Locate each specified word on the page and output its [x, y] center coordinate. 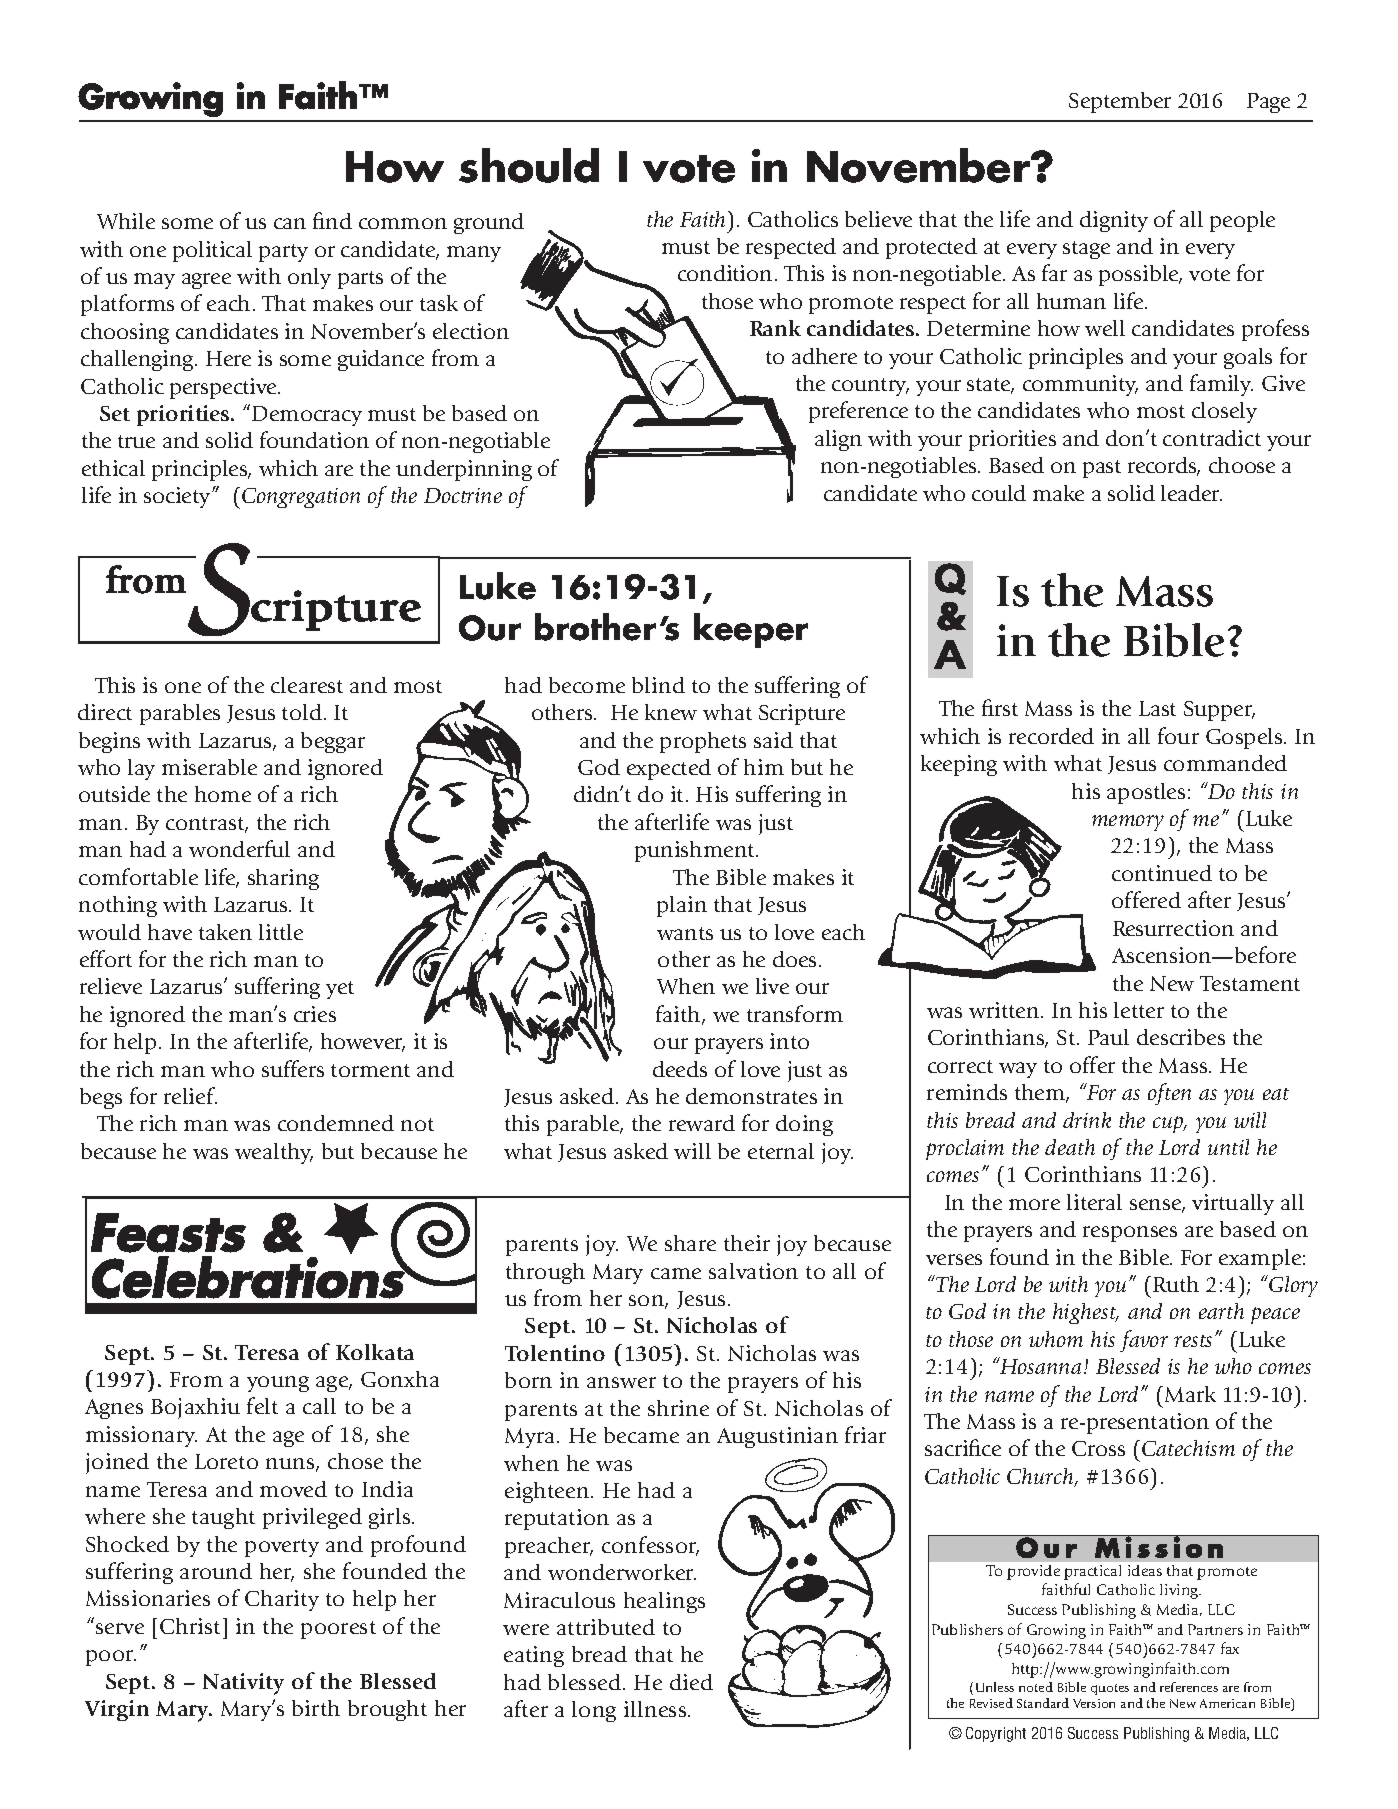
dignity [1114, 221]
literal [1094, 1202]
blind [658, 685]
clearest [307, 685]
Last [1157, 708]
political [212, 251]
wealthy [274, 1153]
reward [702, 1123]
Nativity [243, 1684]
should [529, 165]
